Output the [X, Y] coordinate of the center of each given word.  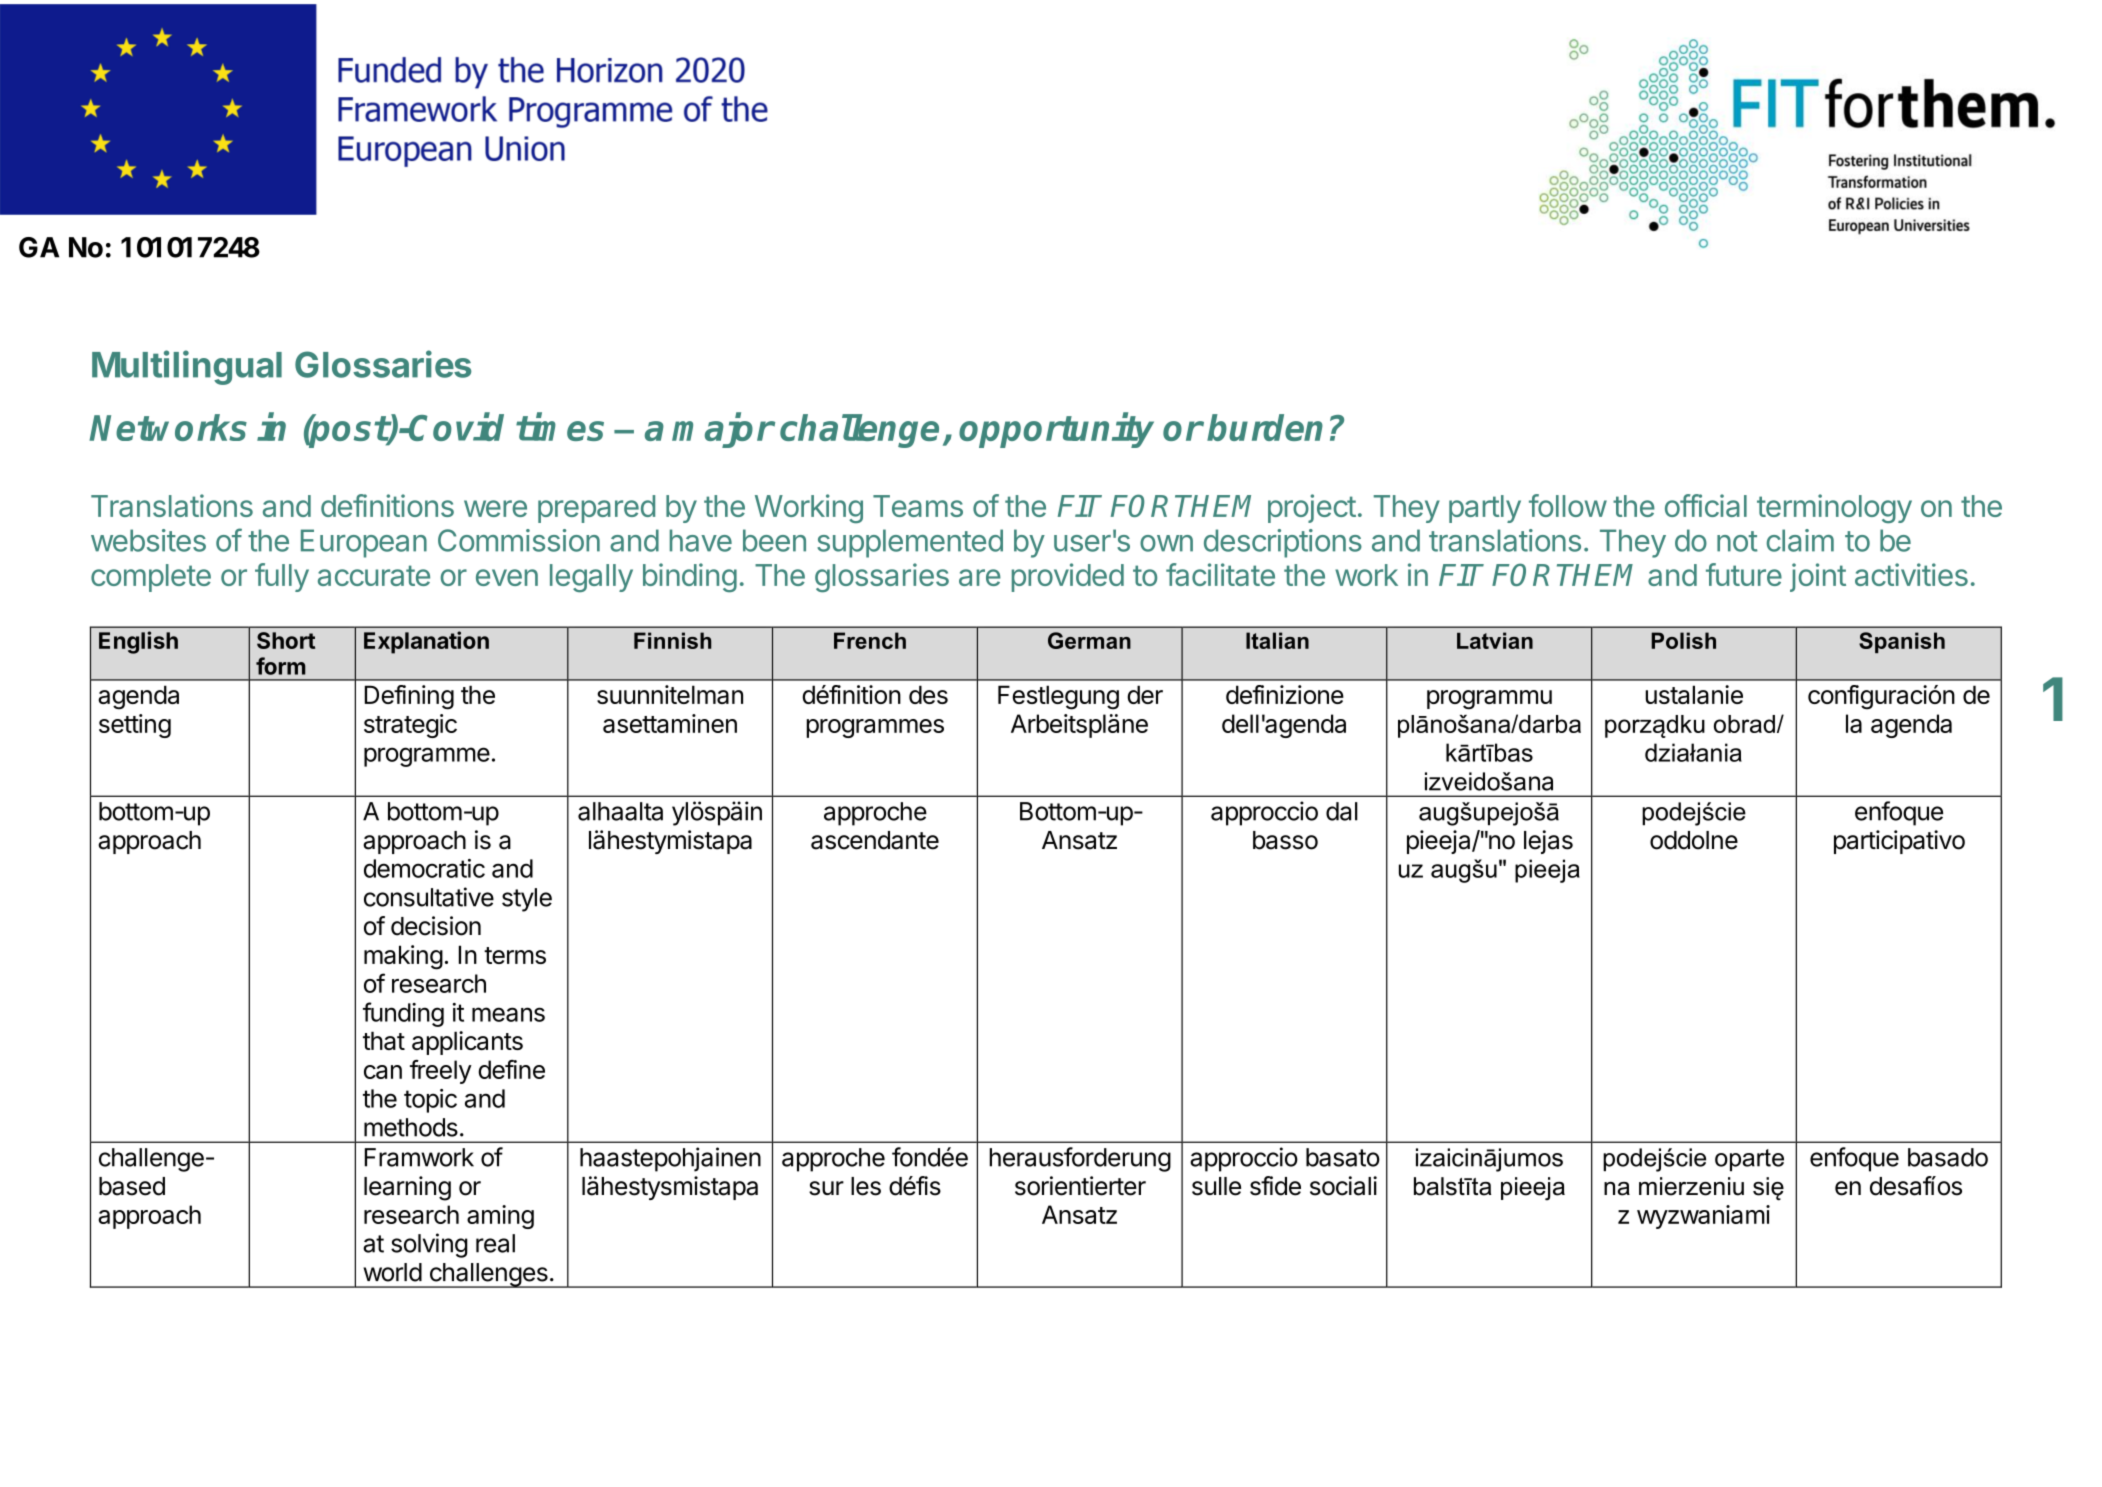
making [403, 957]
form [281, 666]
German [1089, 640]
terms [515, 955]
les [866, 1186]
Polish [1683, 640]
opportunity [1056, 430]
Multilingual [187, 367]
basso [1285, 840]
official [1706, 505]
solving [429, 1245]
